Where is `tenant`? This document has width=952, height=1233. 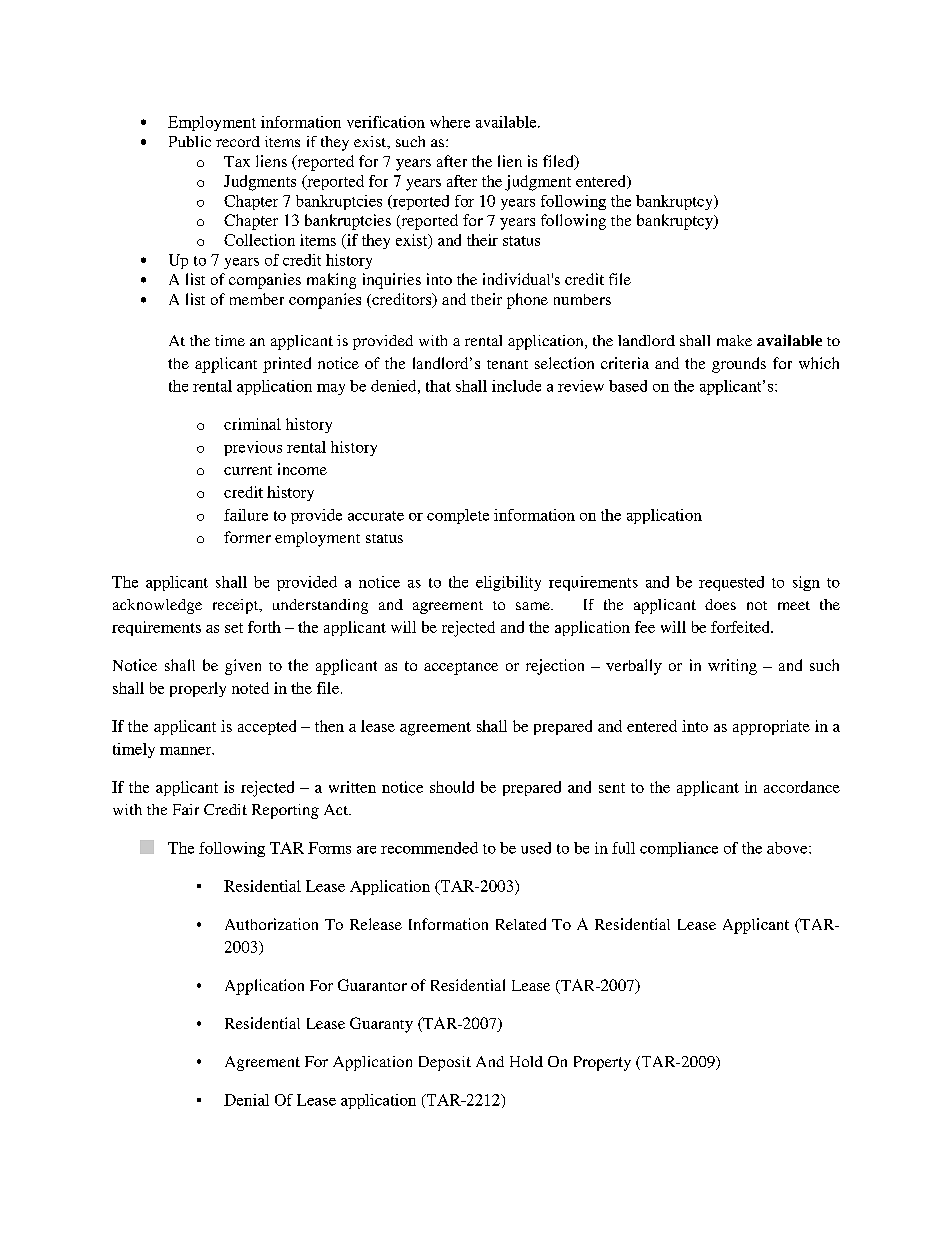
tenant is located at coordinates (507, 364).
